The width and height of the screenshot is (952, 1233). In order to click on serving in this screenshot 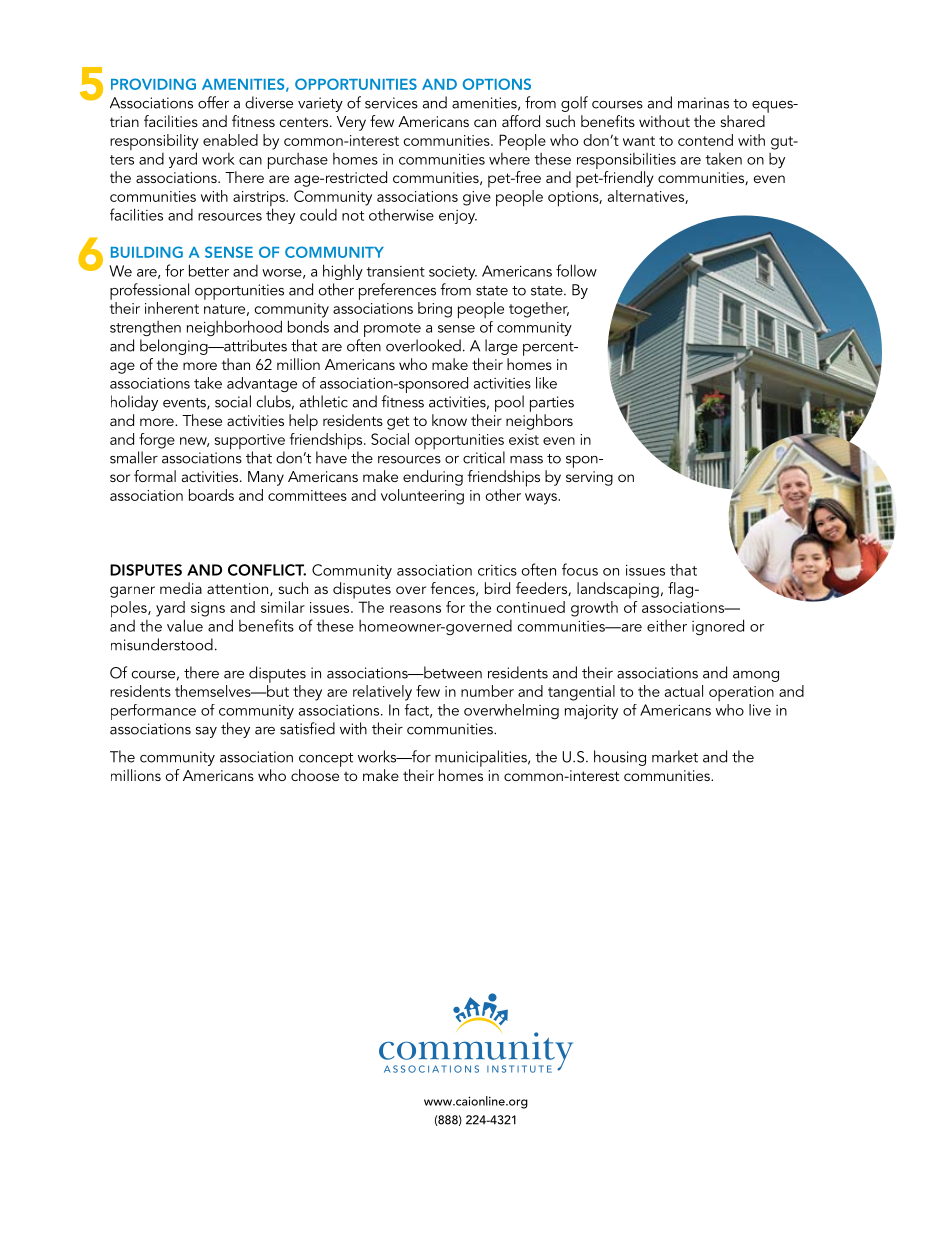, I will do `click(589, 478)`.
